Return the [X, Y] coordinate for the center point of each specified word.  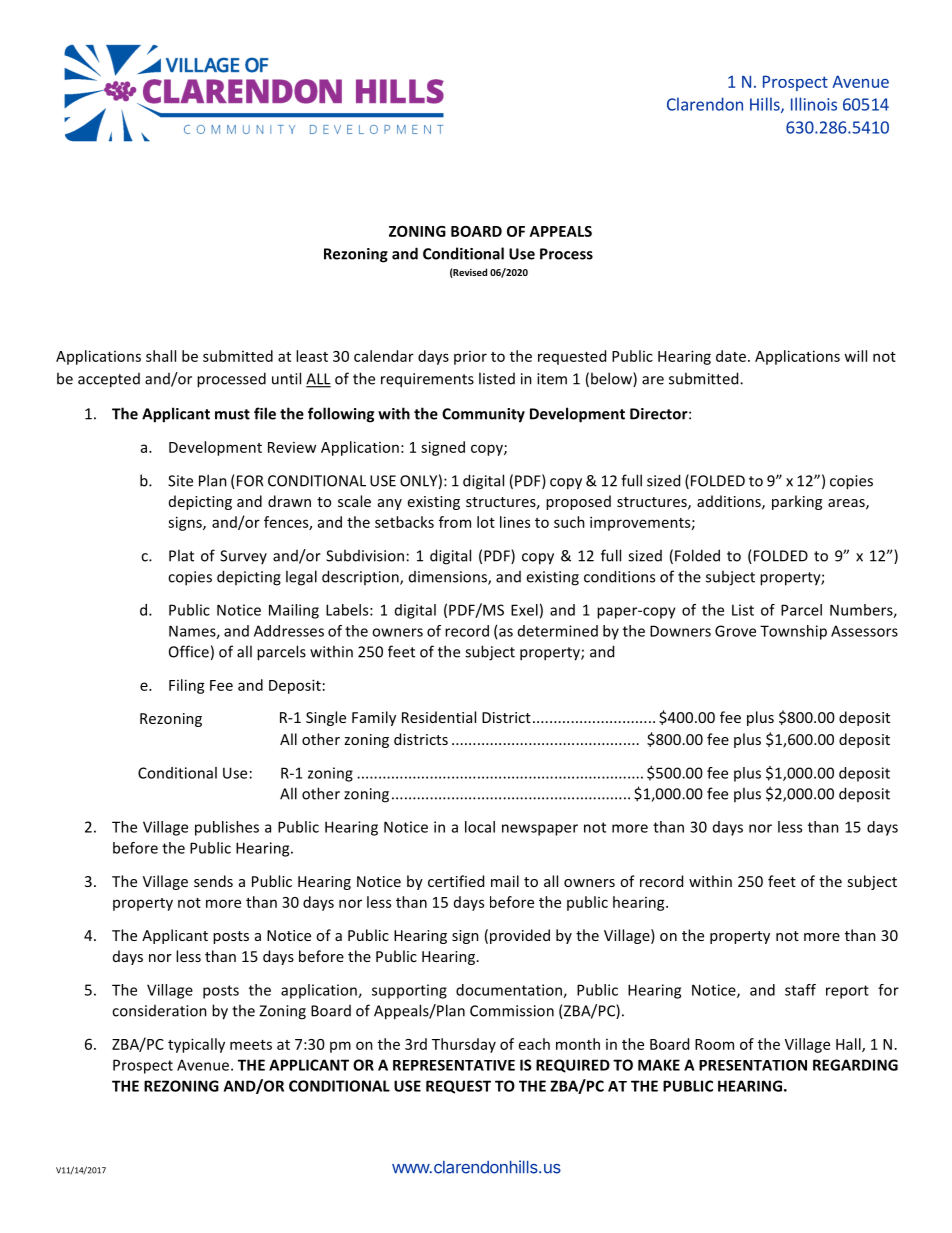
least [312, 356]
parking [797, 502]
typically [196, 1045]
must [232, 414]
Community [483, 415]
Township [793, 632]
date [731, 356]
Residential [439, 717]
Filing [187, 686]
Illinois [814, 104]
